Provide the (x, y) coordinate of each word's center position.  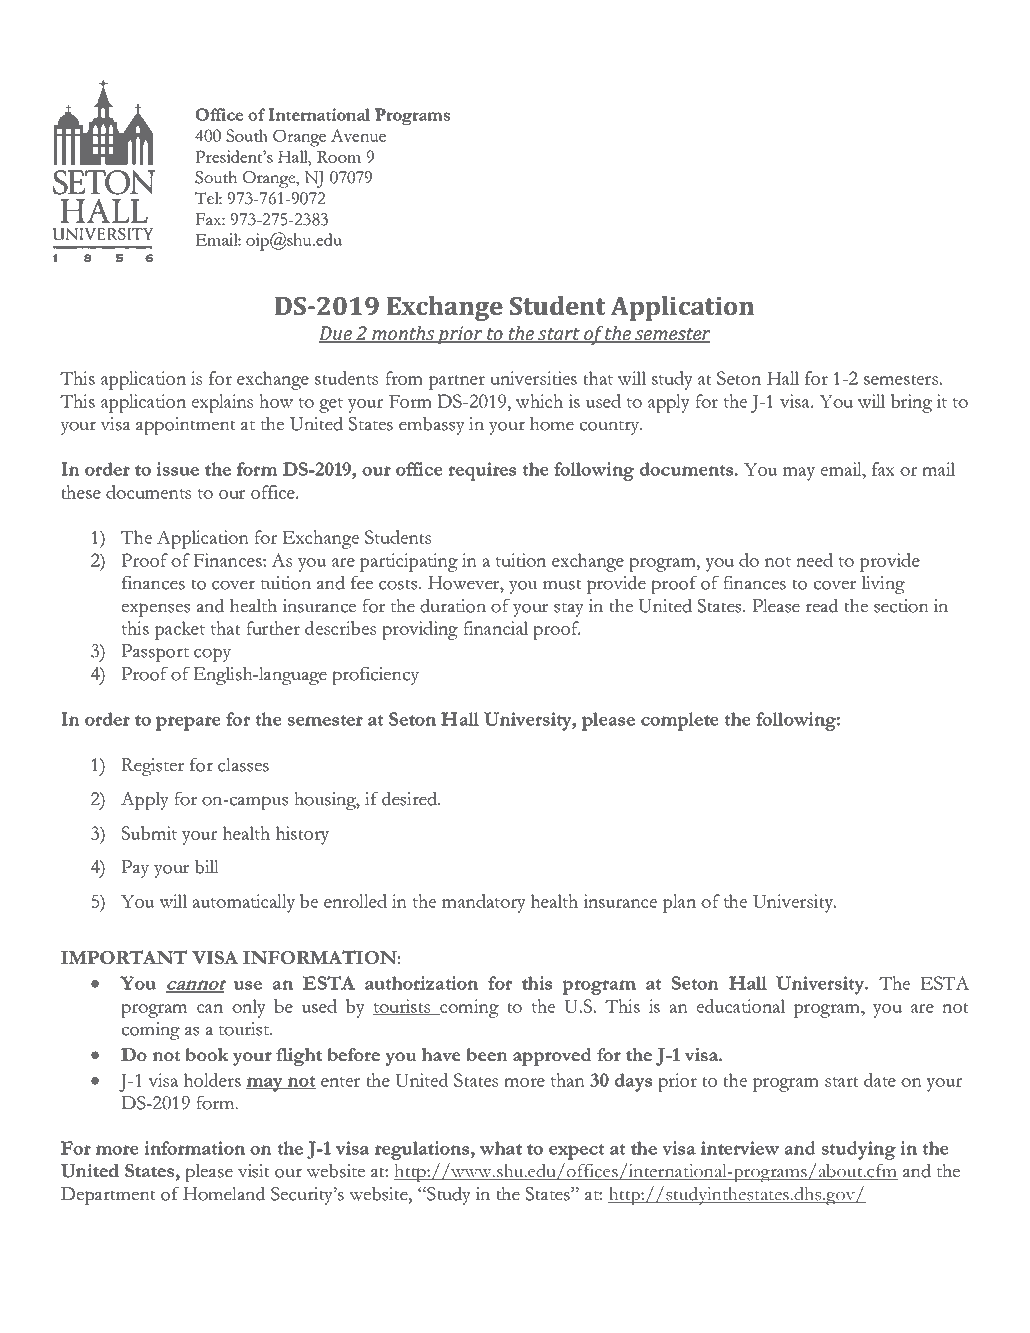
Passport (155, 653)
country (611, 428)
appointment (186, 426)
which (539, 401)
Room (339, 157)
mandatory (484, 903)
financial (495, 628)
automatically (243, 903)
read (822, 605)
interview (740, 1148)
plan (679, 903)
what (501, 1148)
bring (911, 403)
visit (254, 1171)
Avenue (358, 135)
